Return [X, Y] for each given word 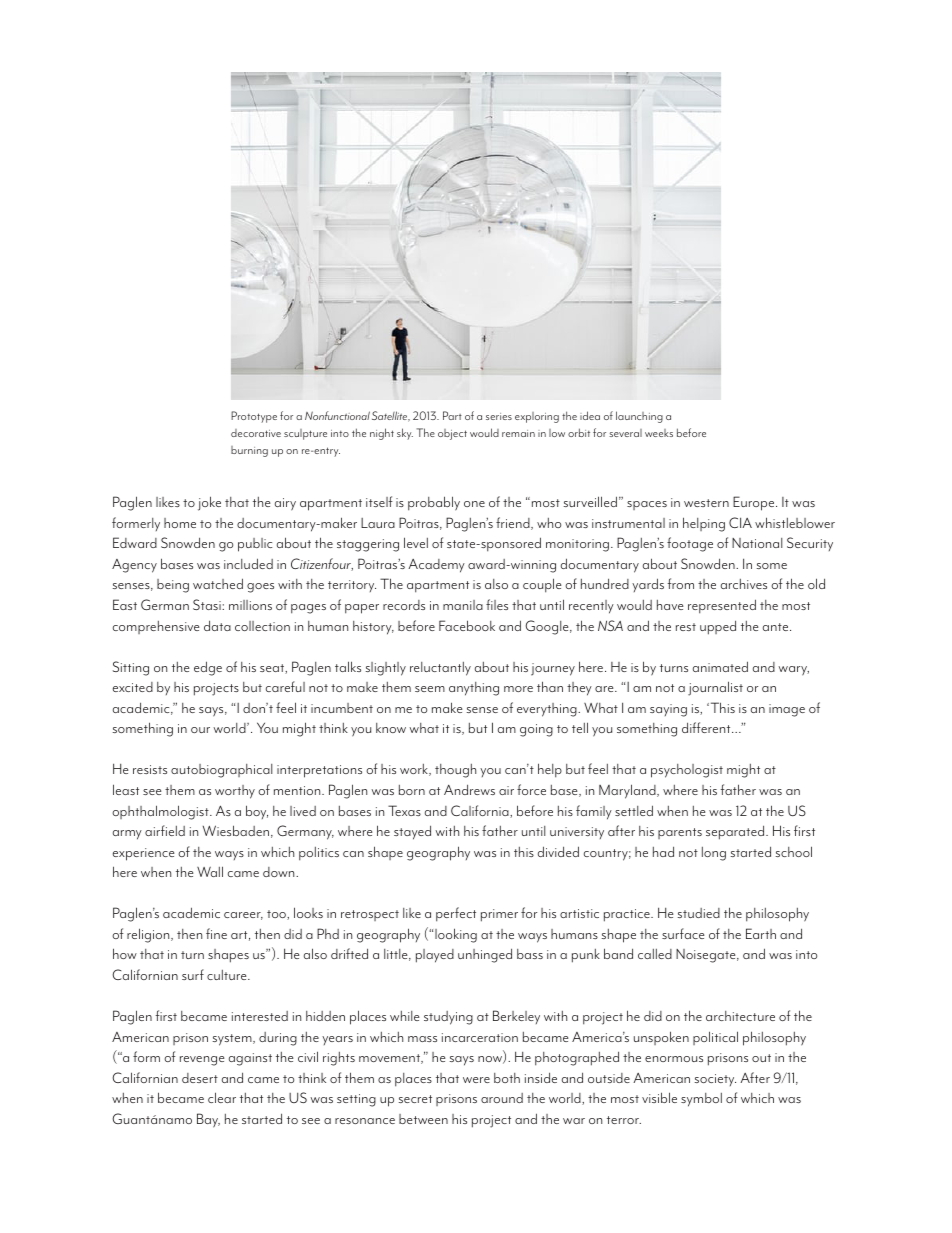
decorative [256, 433]
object [452, 434]
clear [222, 1097]
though [455, 771]
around [502, 1098]
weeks [659, 433]
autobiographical [221, 771]
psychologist [687, 771]
